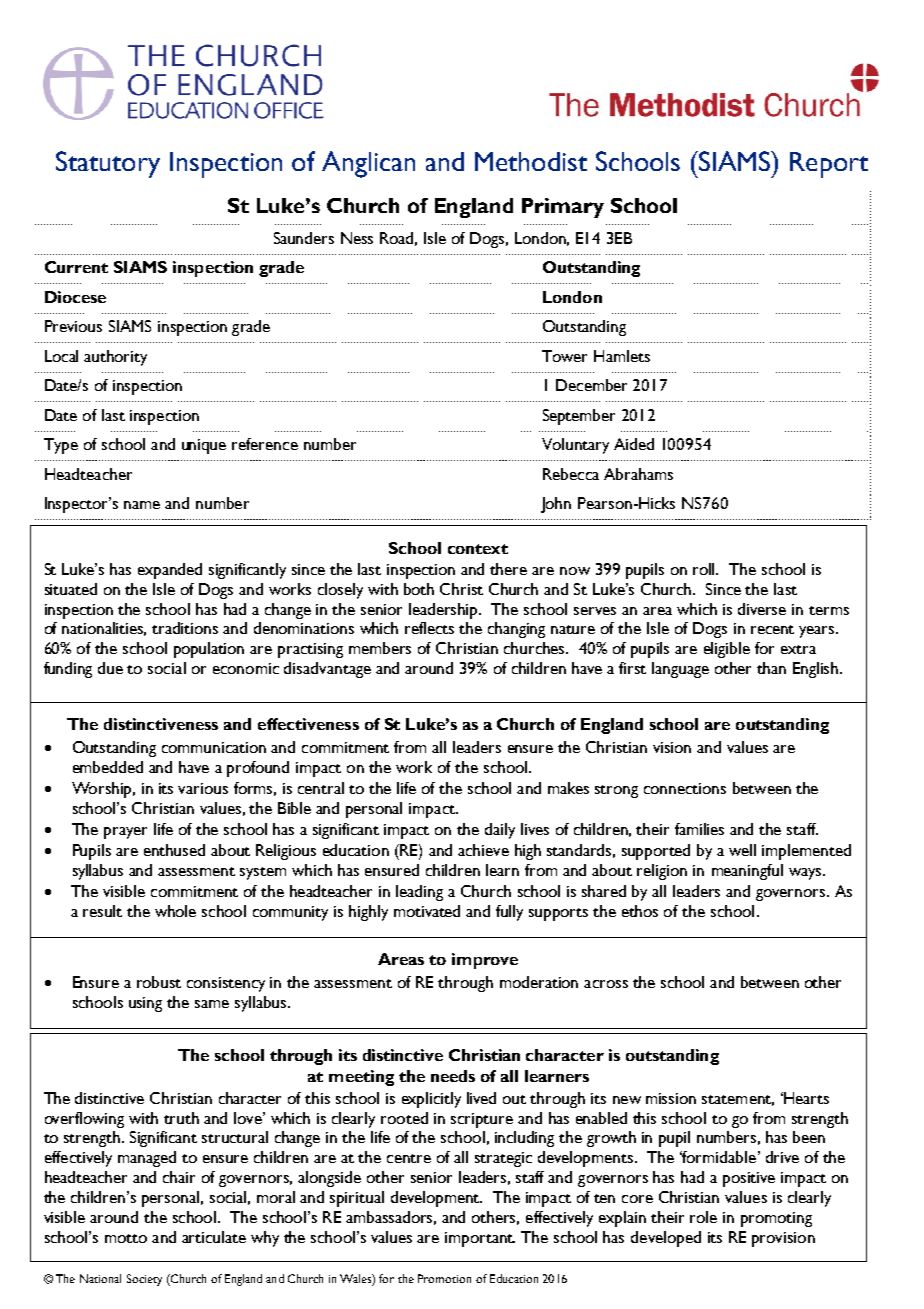 The image size is (924, 1309). I want to click on whole, so click(175, 911).
